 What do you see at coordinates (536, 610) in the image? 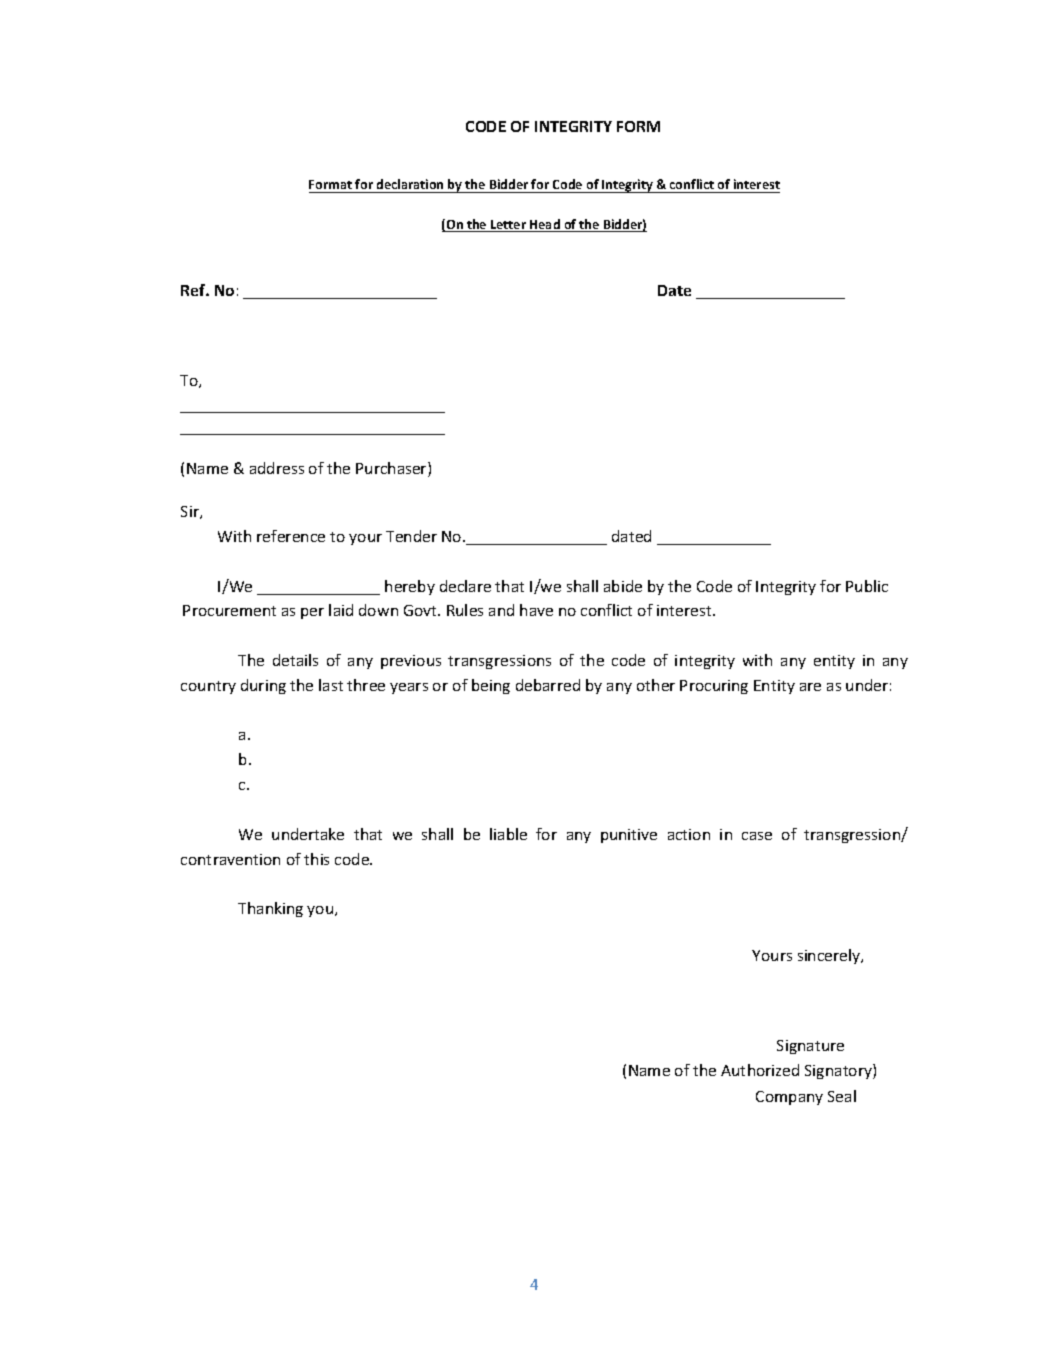
I see `have` at bounding box center [536, 610].
